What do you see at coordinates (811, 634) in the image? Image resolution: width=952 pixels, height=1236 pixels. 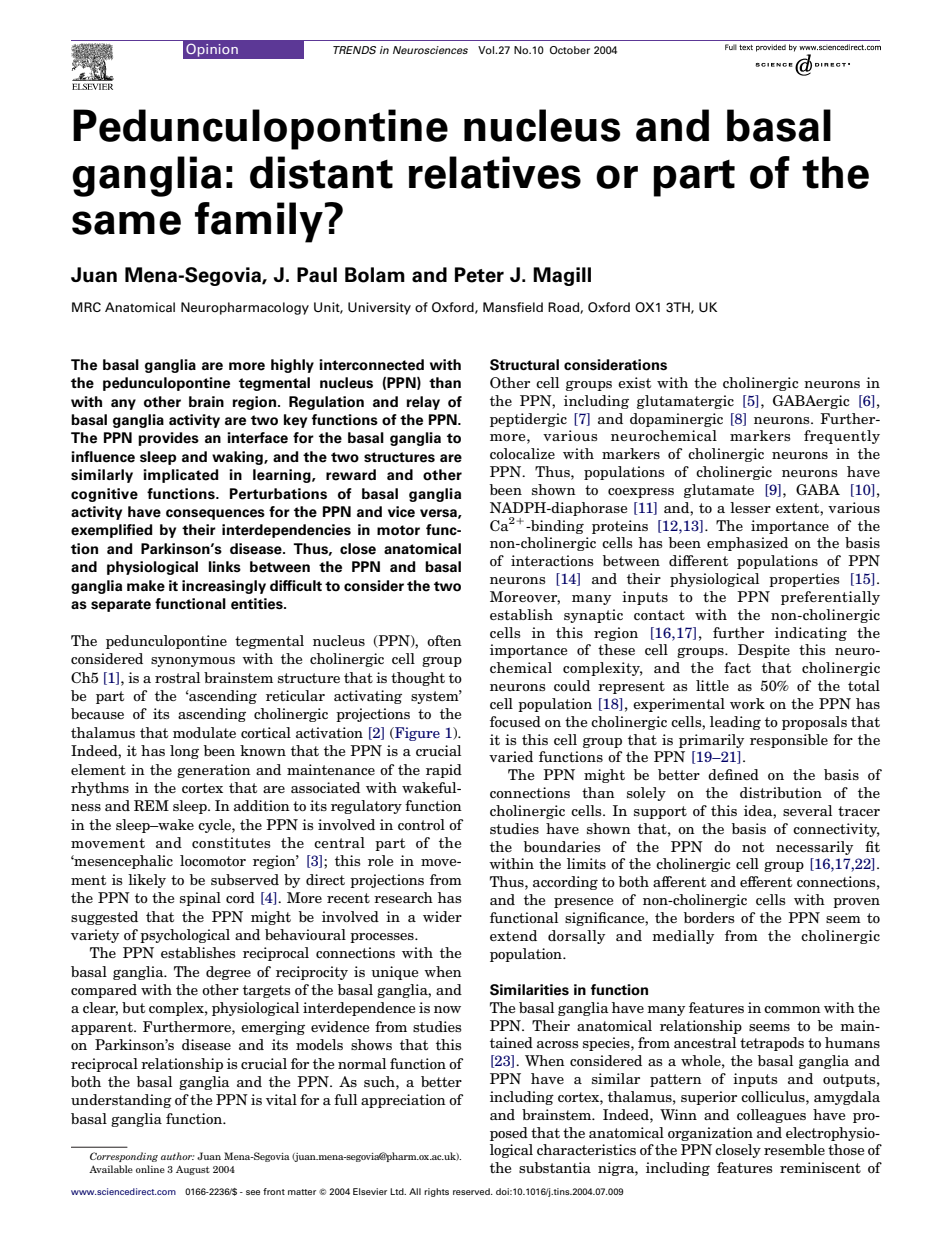 I see `indicating` at bounding box center [811, 634].
